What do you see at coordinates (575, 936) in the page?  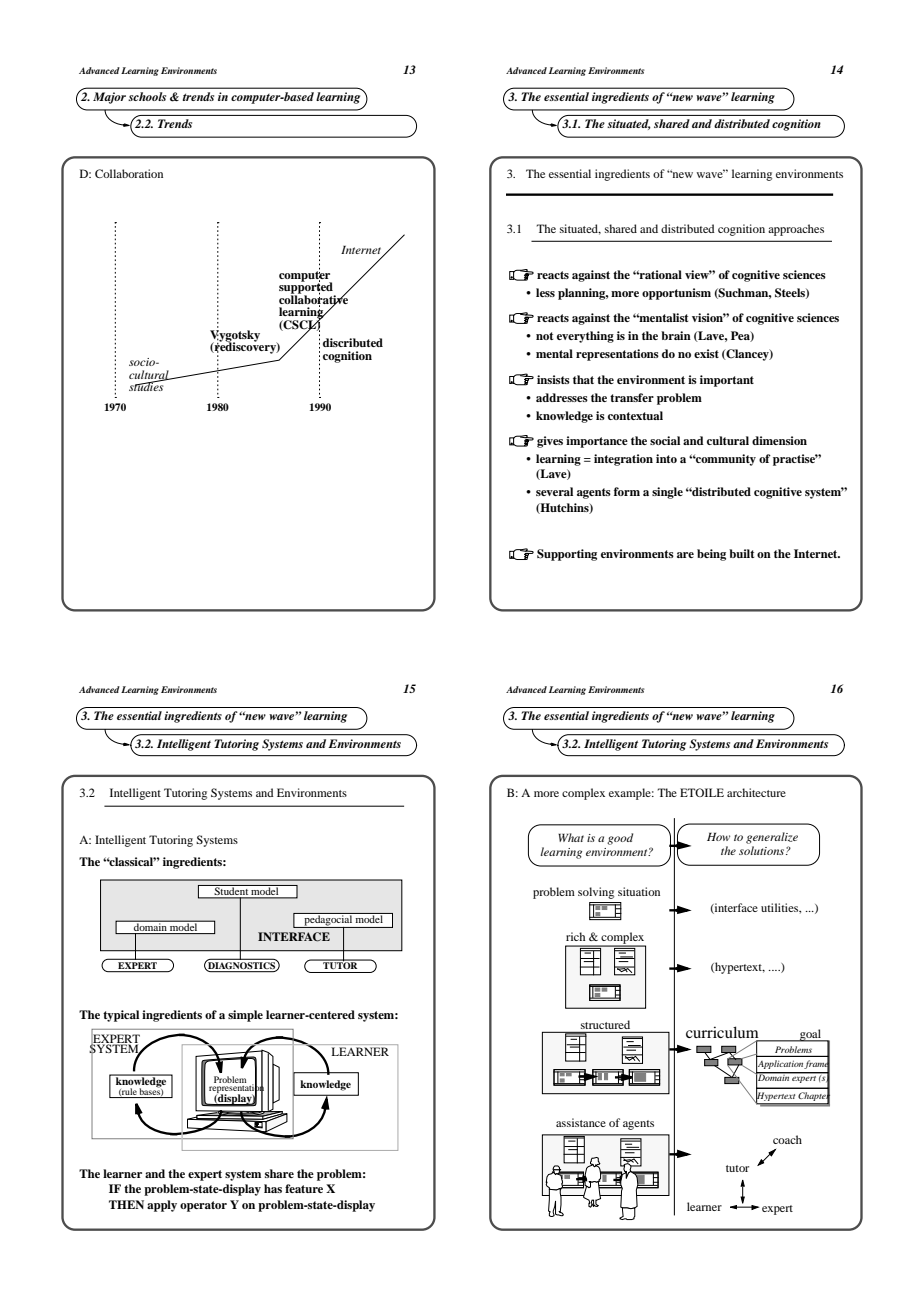 I see `rich` at bounding box center [575, 936].
